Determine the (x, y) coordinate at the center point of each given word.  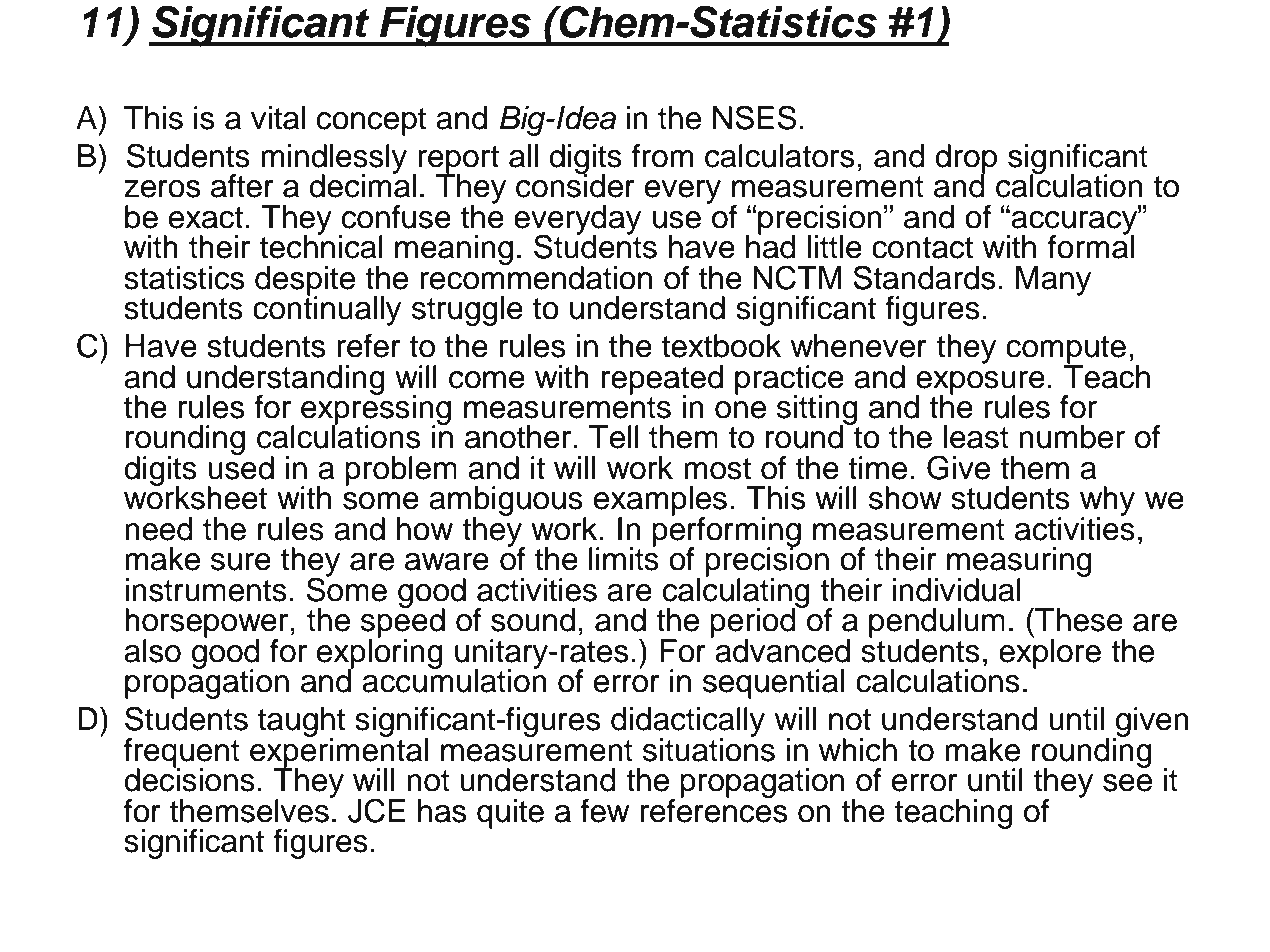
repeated (662, 381)
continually (327, 310)
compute (1066, 351)
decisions (189, 779)
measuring (1019, 563)
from (663, 156)
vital (278, 118)
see (1127, 783)
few (604, 811)
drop (966, 160)
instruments (206, 590)
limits (624, 558)
